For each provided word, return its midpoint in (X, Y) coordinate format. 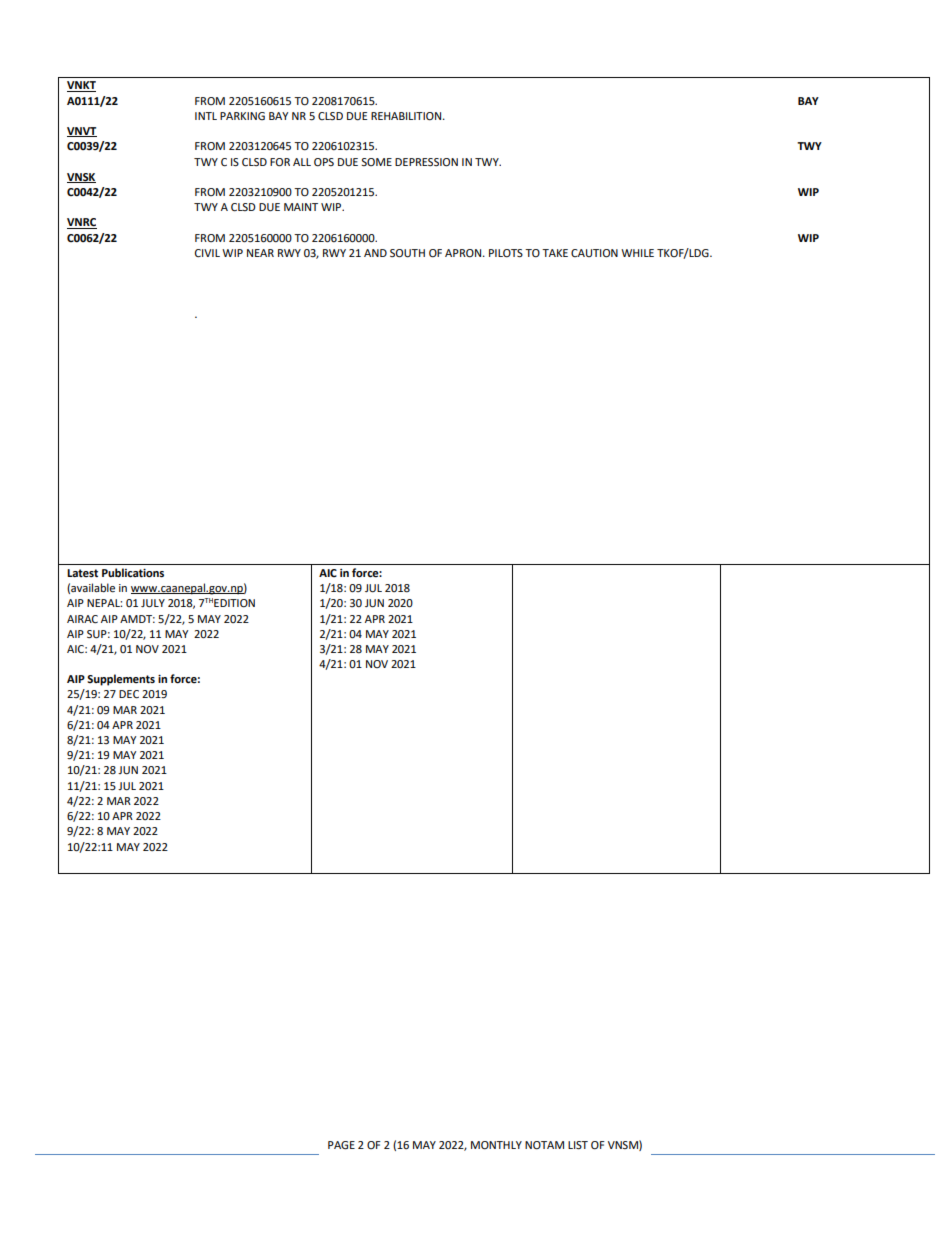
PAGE (341, 1145)
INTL (206, 116)
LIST (578, 1145)
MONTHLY (496, 1145)
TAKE (555, 253)
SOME (376, 162)
